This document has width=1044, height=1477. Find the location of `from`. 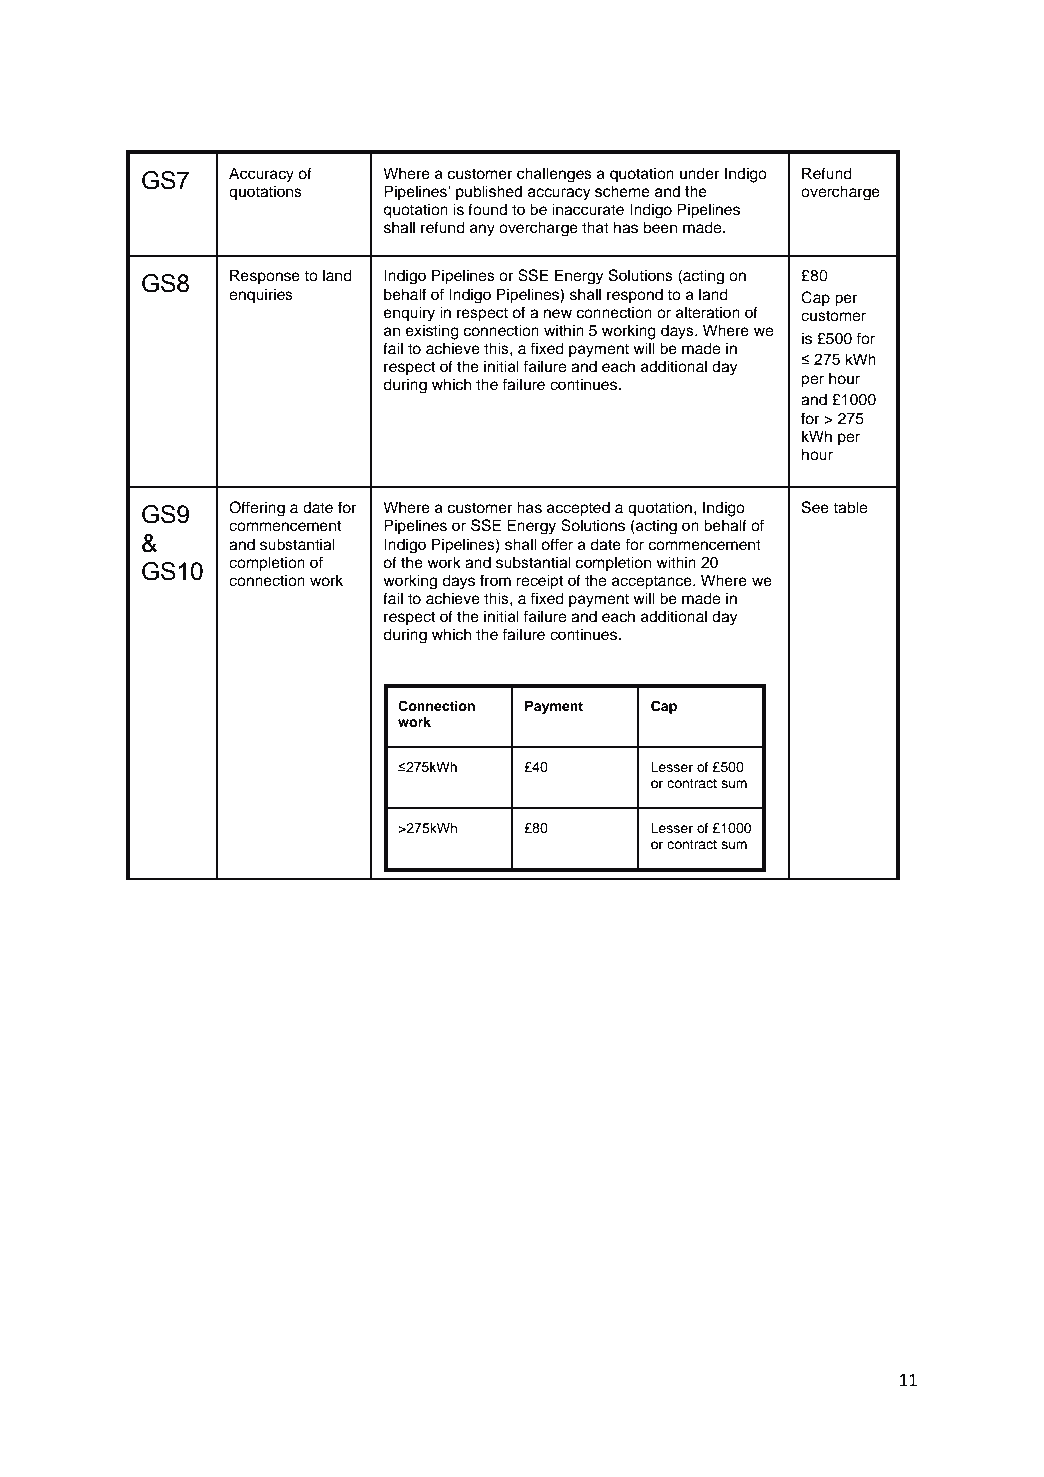

from is located at coordinates (495, 580).
